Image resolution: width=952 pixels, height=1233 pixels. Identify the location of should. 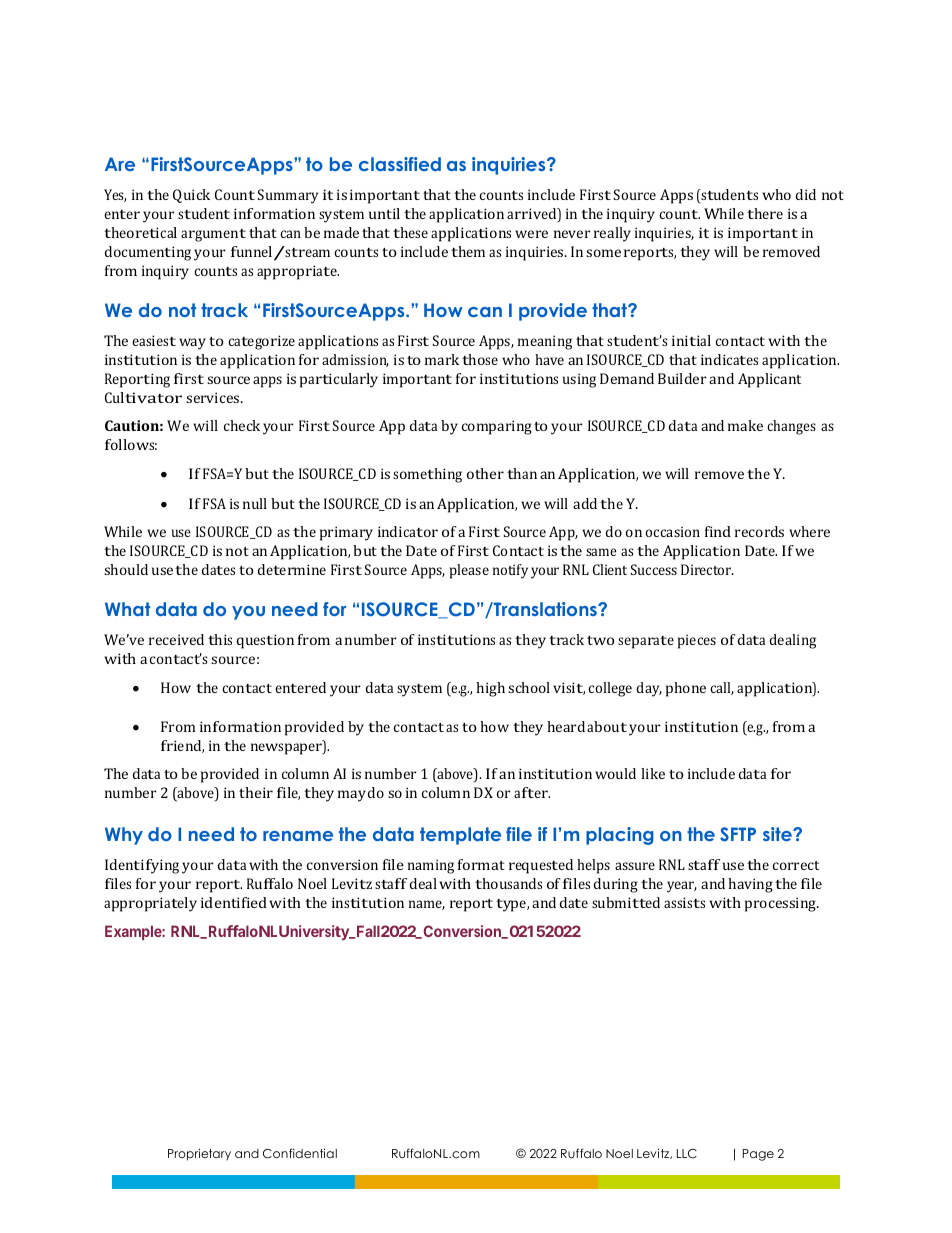
(126, 569).
